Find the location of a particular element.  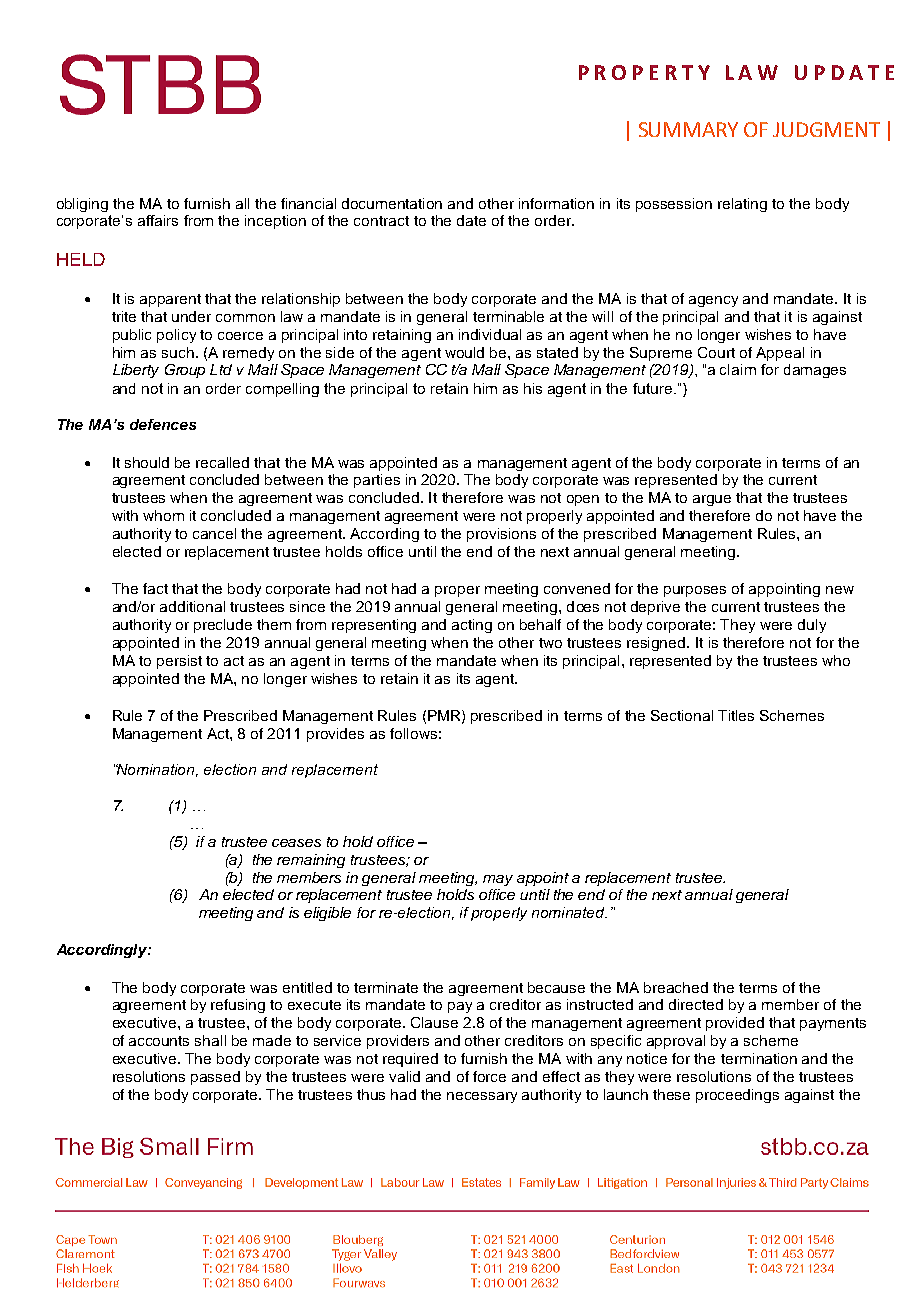

ceases is located at coordinates (296, 843).
